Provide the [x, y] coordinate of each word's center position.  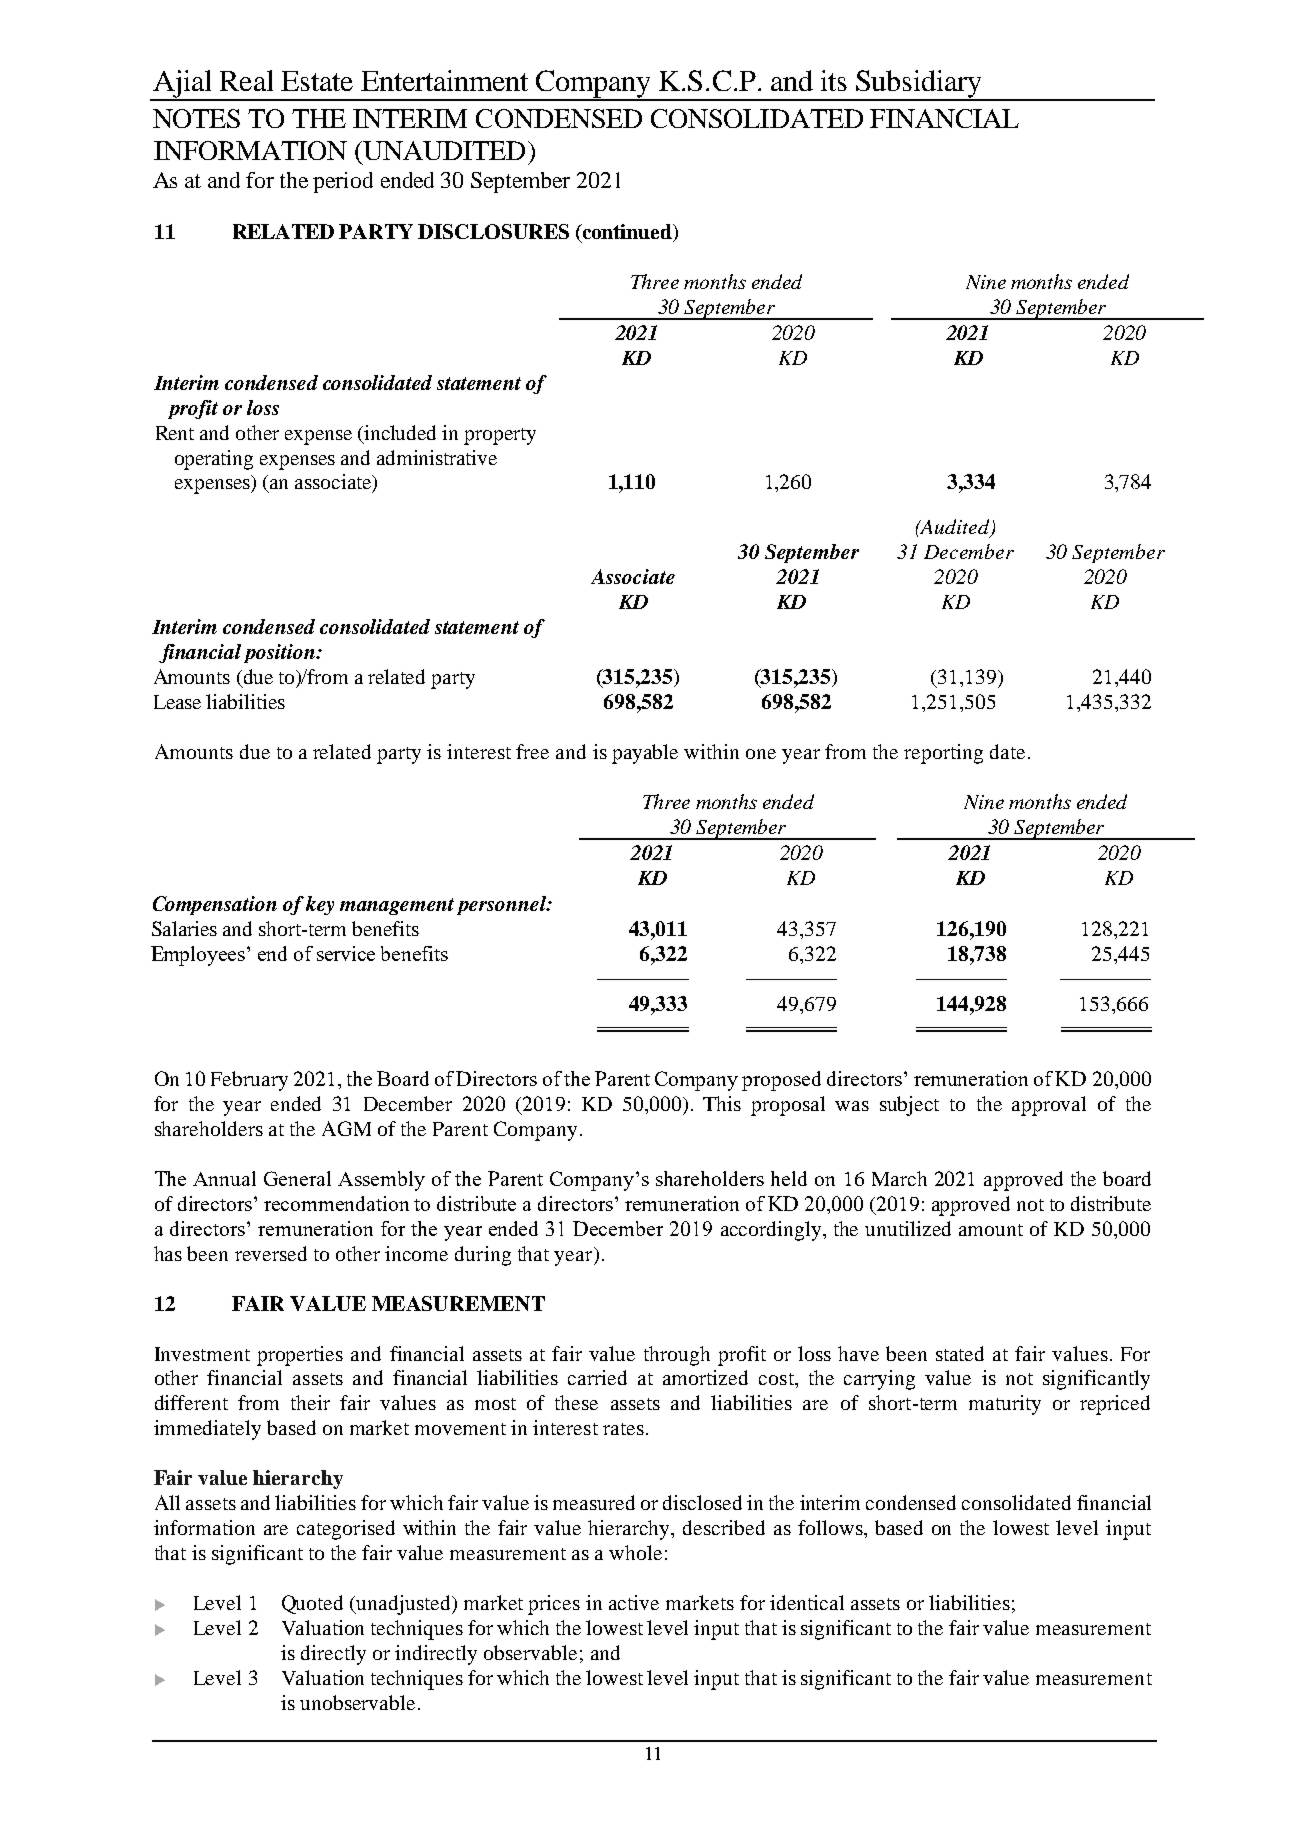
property [500, 436]
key [320, 905]
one [761, 754]
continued [627, 233]
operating [214, 460]
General [297, 1178]
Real [246, 80]
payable [645, 754]
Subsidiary [919, 85]
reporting [943, 754]
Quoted [312, 1604]
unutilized [908, 1228]
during [483, 1256]
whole [635, 1552]
